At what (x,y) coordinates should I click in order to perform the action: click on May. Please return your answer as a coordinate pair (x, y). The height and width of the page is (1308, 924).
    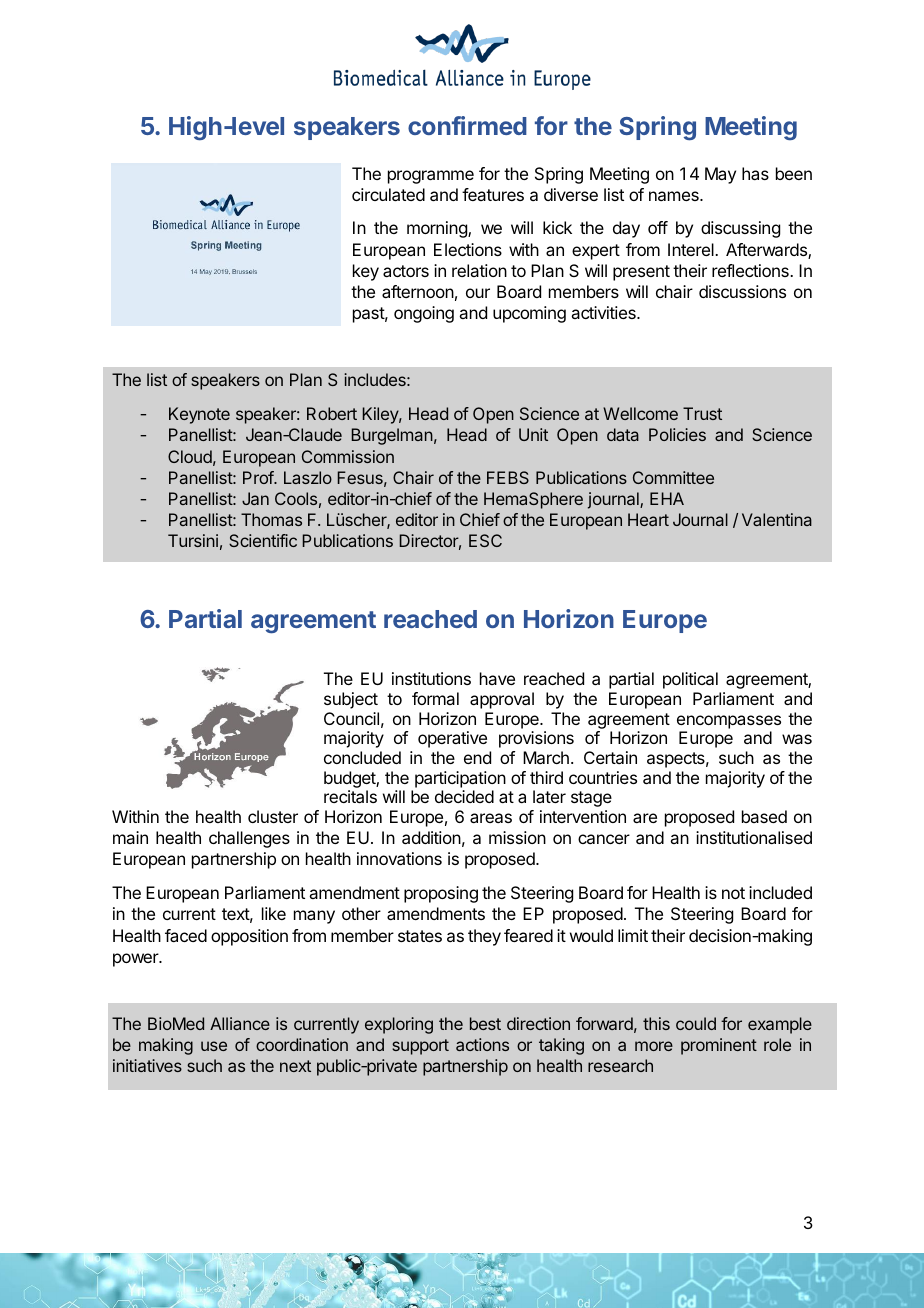
    Looking at the image, I should click on (720, 175).
